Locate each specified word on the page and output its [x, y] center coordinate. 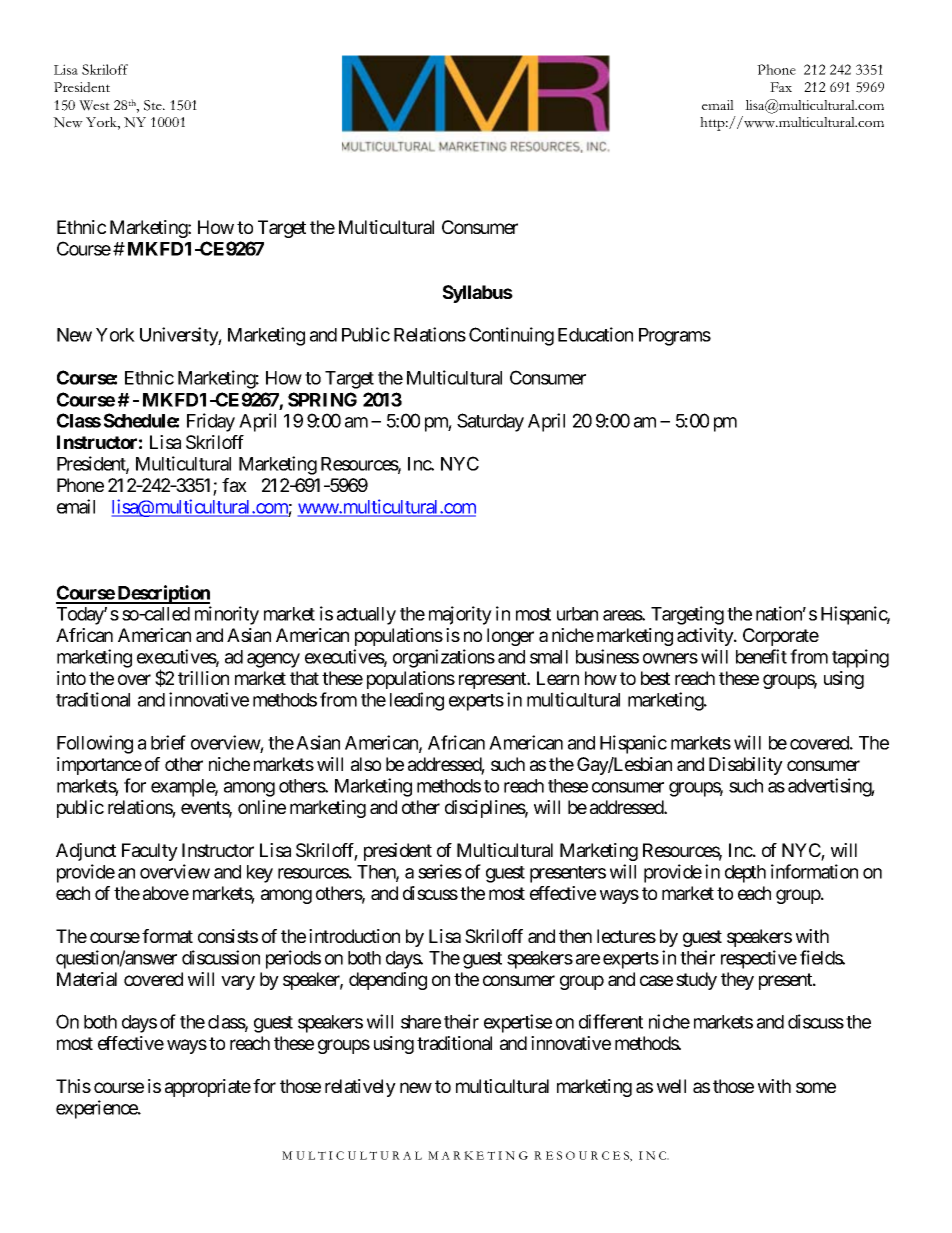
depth [745, 874]
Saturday [490, 422]
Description [162, 594]
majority [460, 615]
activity [706, 637]
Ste [154, 105]
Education [595, 334]
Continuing [511, 336]
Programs [675, 337]
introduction [354, 936]
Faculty [150, 852]
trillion [203, 678]
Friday [211, 422]
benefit [761, 656]
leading [417, 701]
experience [97, 1109]
